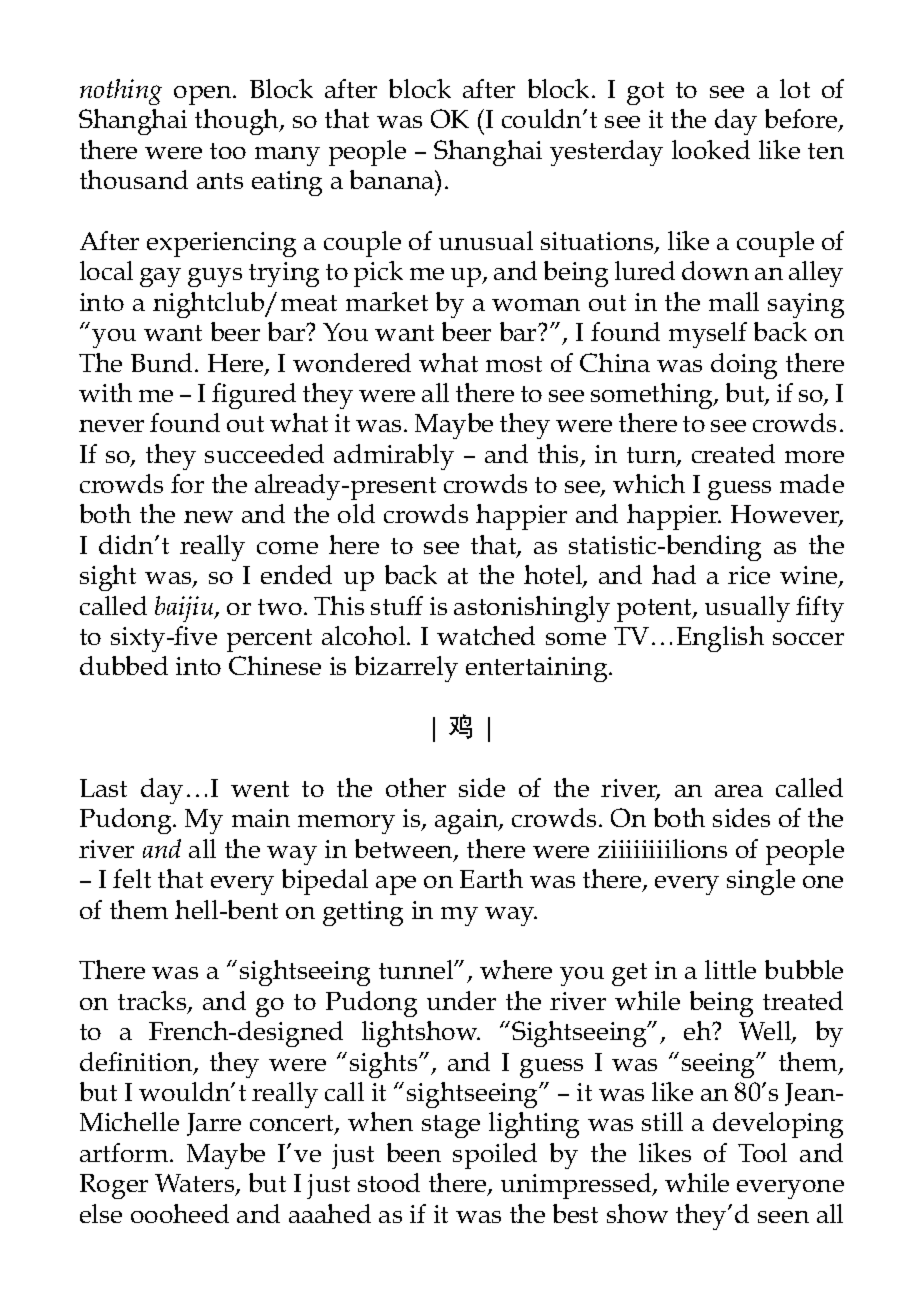 The height and width of the screenshot is (1311, 924). I want to click on Earth, so click(491, 878).
